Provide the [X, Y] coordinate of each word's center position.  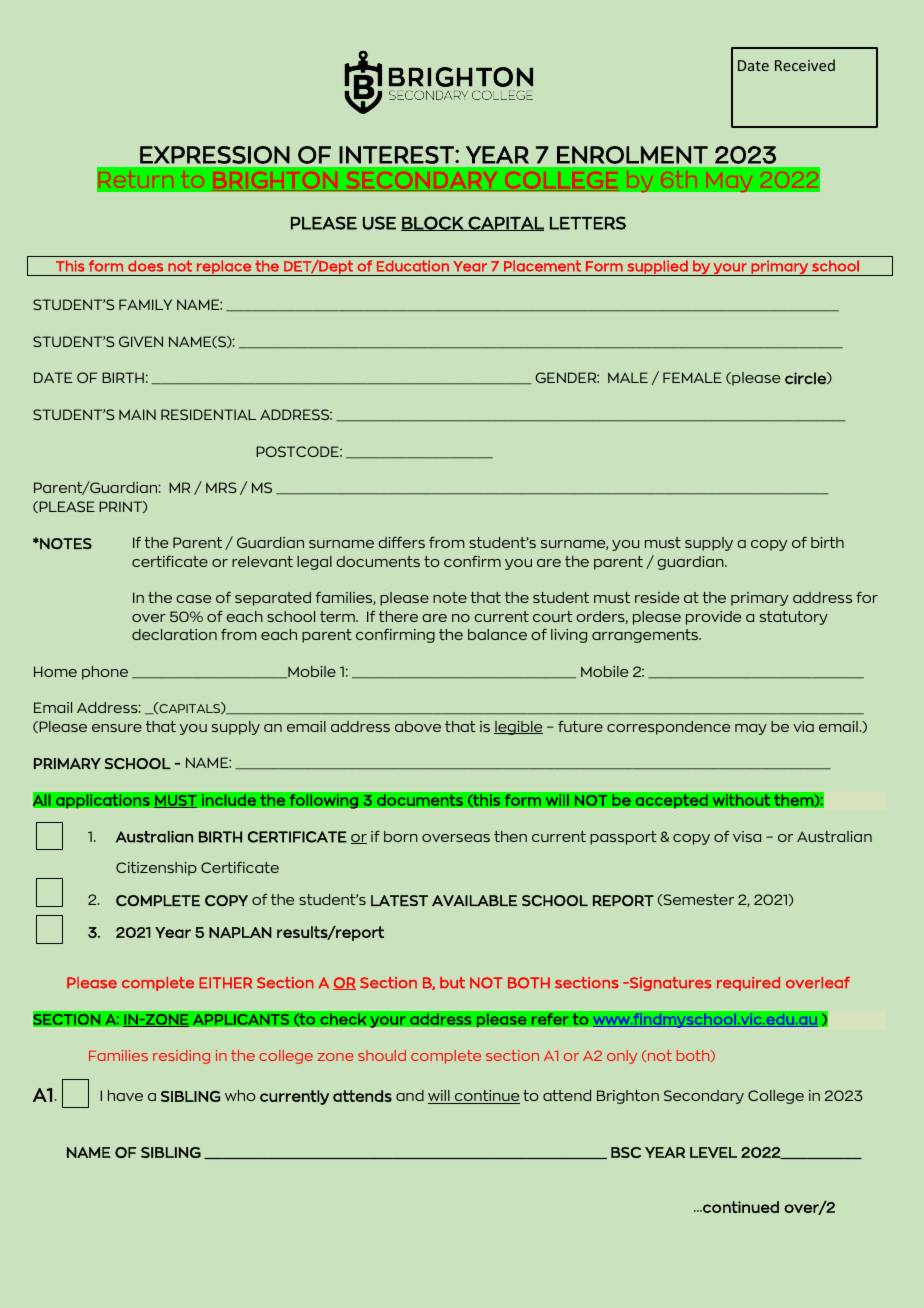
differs [401, 542]
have [125, 1095]
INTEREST [397, 155]
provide [713, 618]
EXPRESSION [215, 155]
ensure [117, 728]
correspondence [668, 728]
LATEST [399, 900]
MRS [221, 487]
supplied [657, 268]
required [748, 984]
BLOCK [433, 223]
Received [805, 65]
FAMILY [145, 304]
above [418, 726]
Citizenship [156, 869]
